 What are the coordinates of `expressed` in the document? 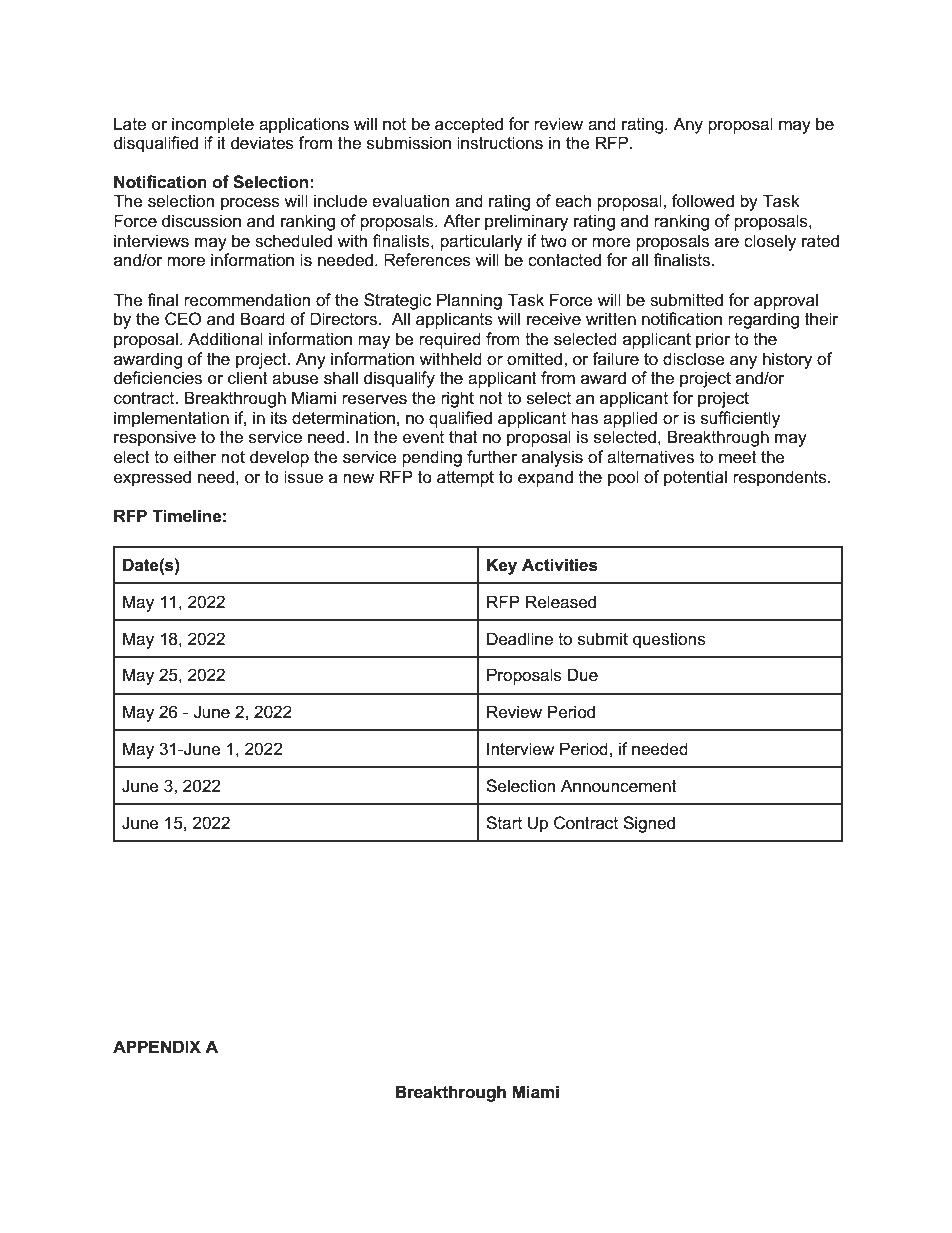 It's located at (152, 478).
